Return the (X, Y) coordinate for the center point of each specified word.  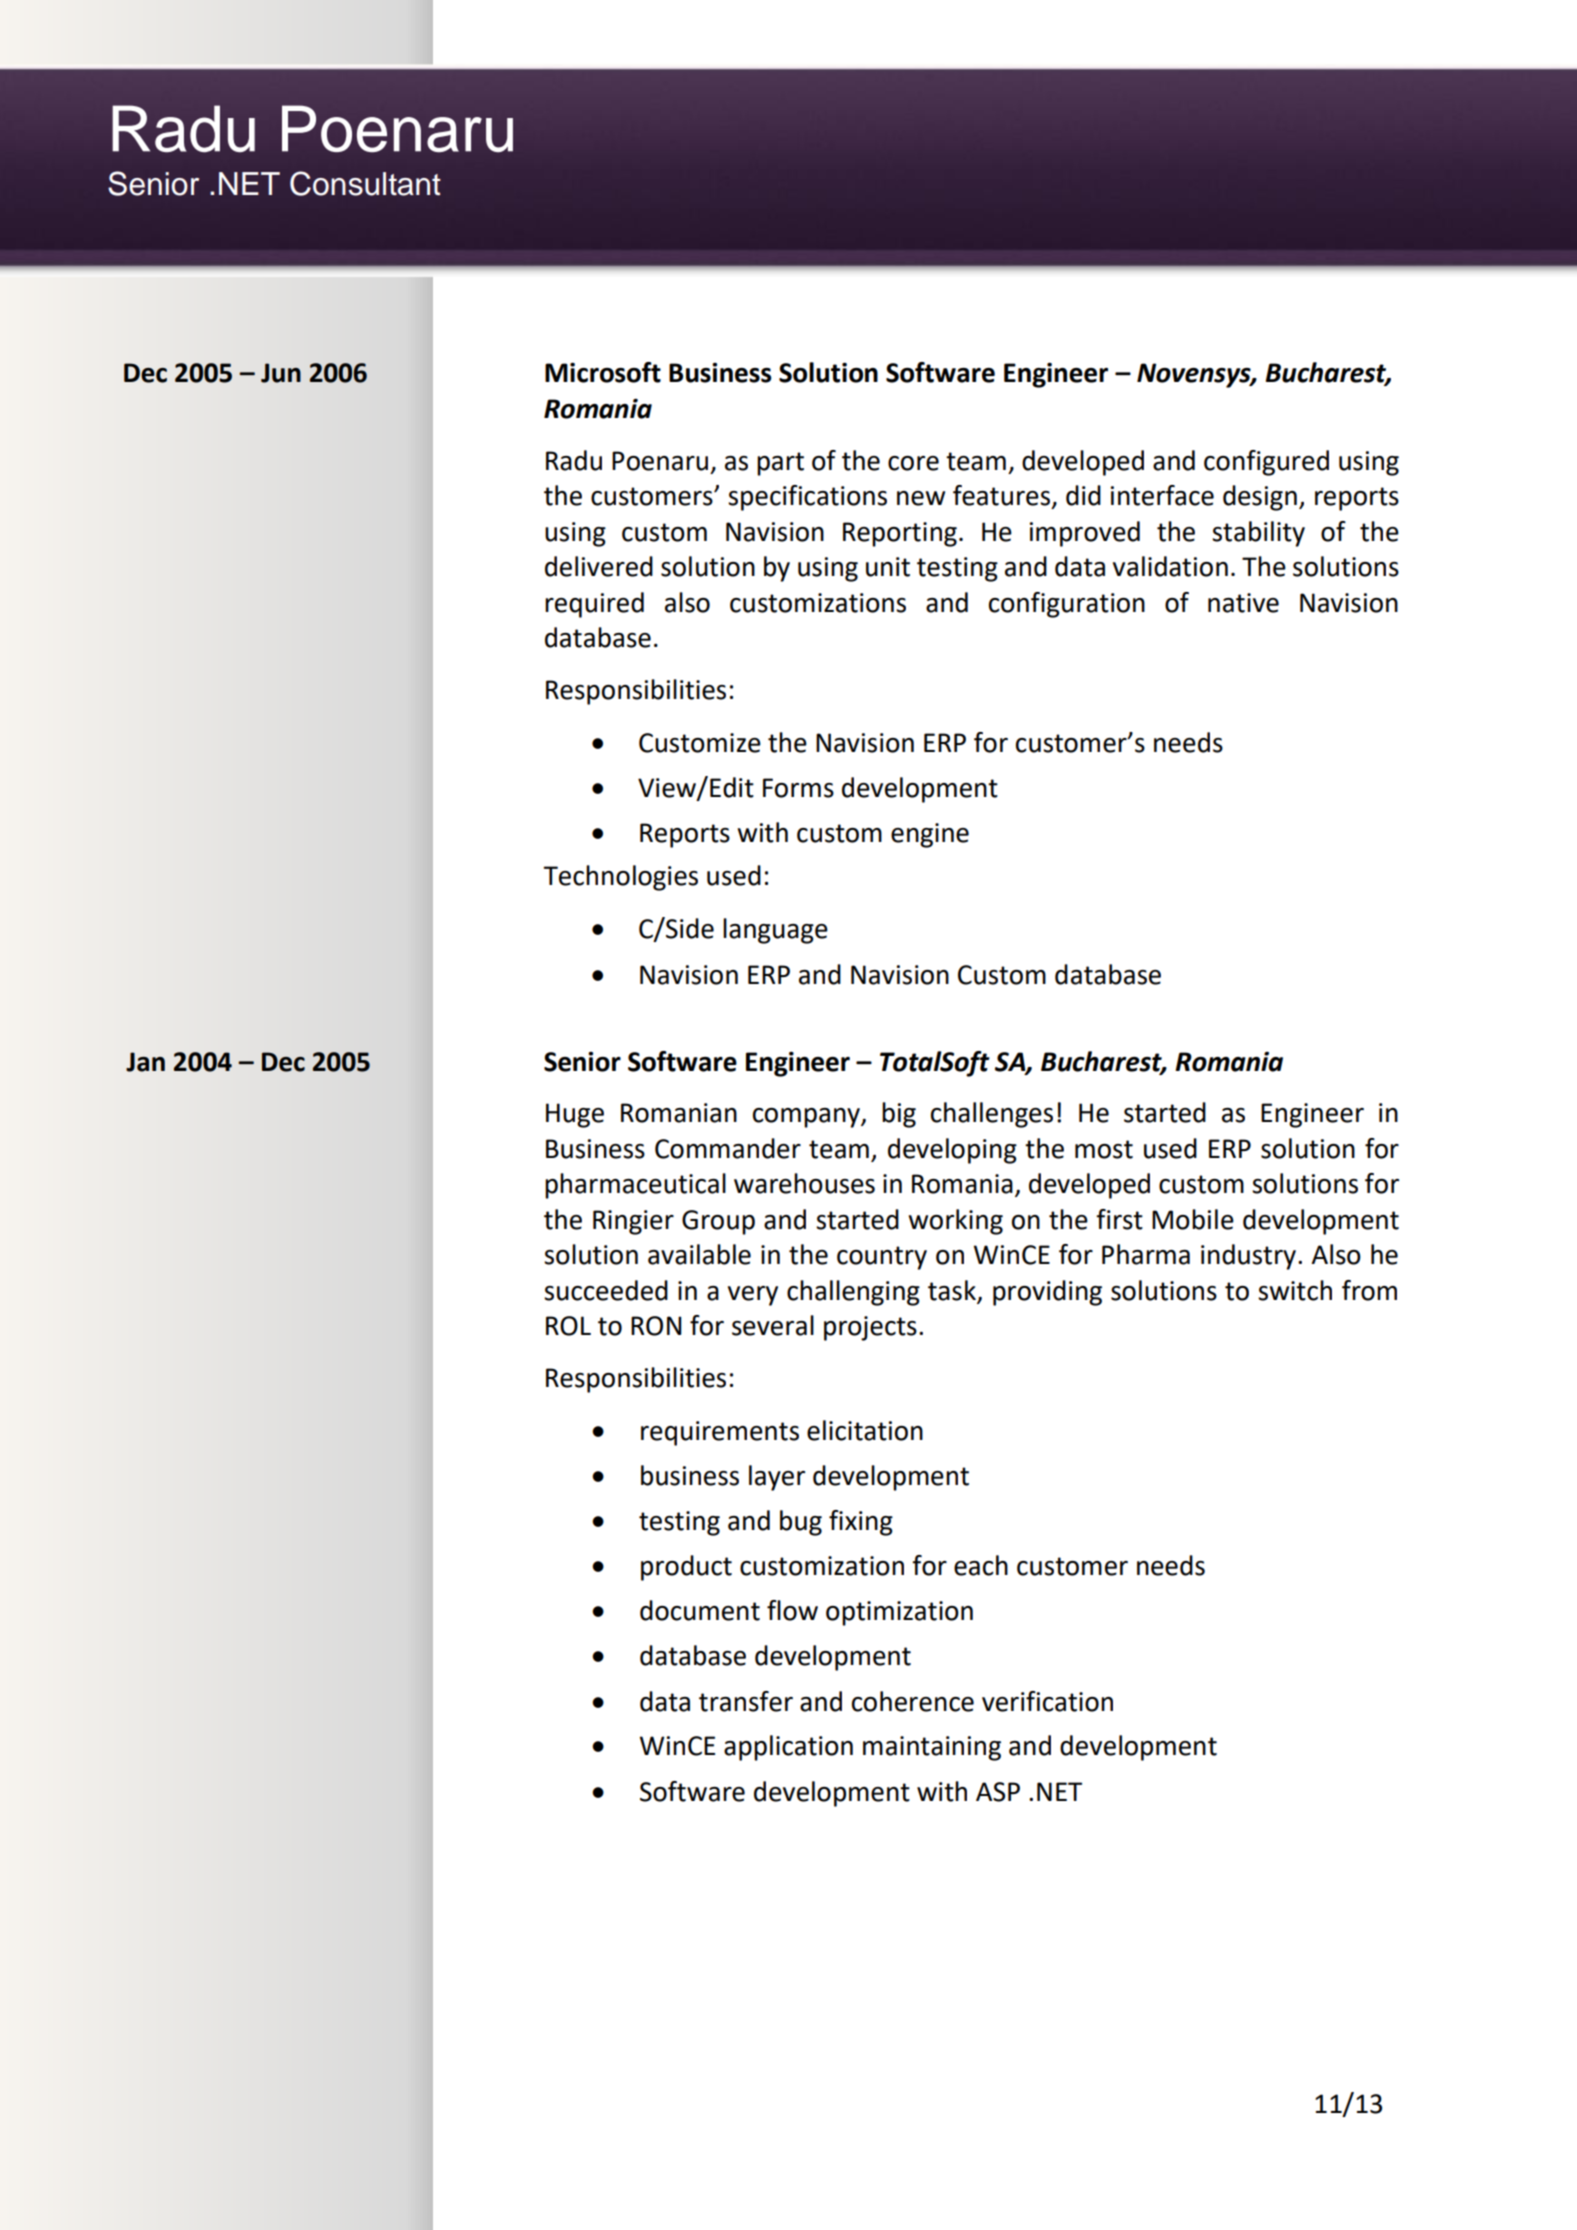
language (775, 931)
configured (1266, 463)
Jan (145, 1062)
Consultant (365, 183)
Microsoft (603, 372)
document (700, 1610)
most (1104, 1149)
